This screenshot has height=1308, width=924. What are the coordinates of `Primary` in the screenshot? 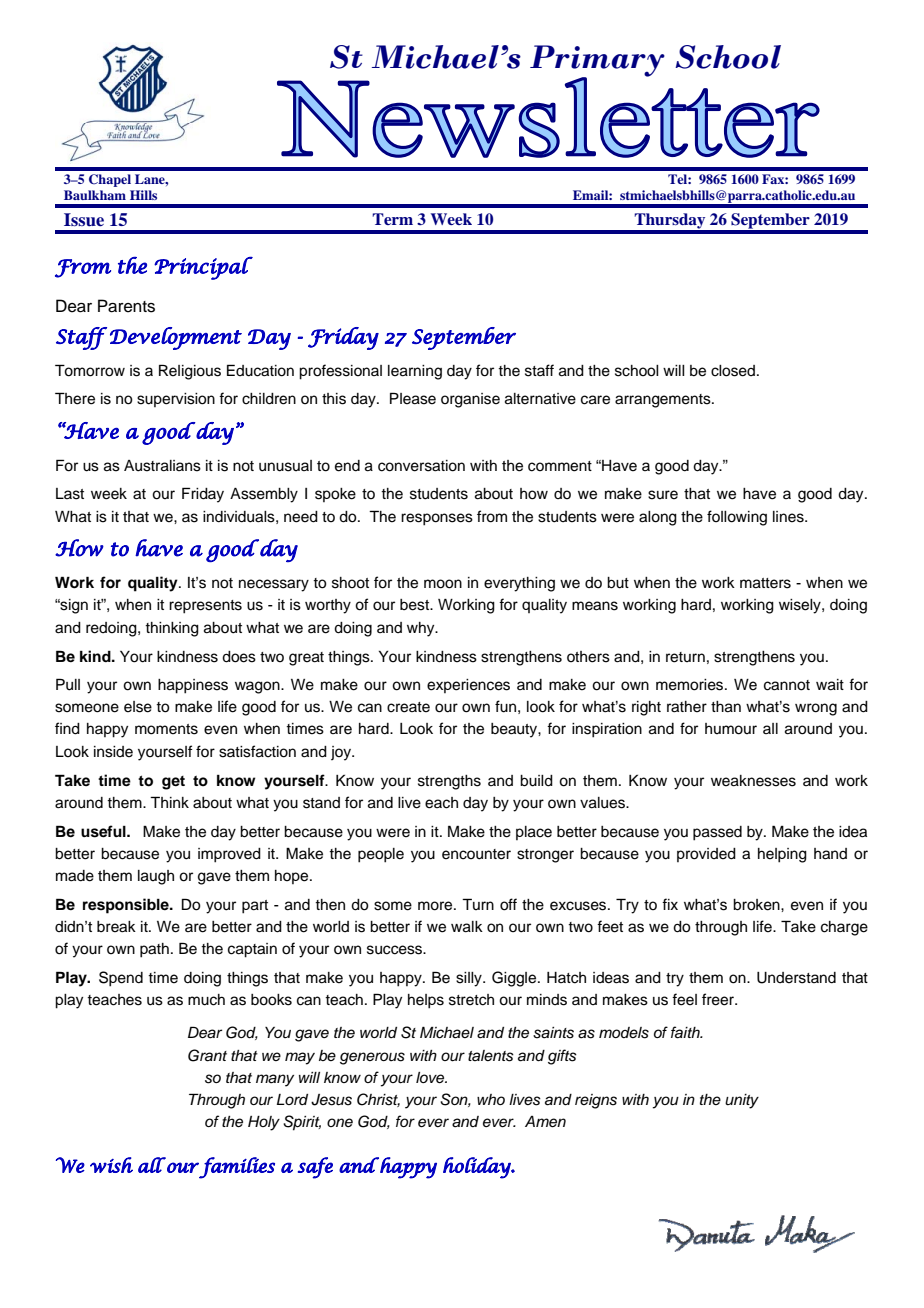 It's located at (597, 62).
